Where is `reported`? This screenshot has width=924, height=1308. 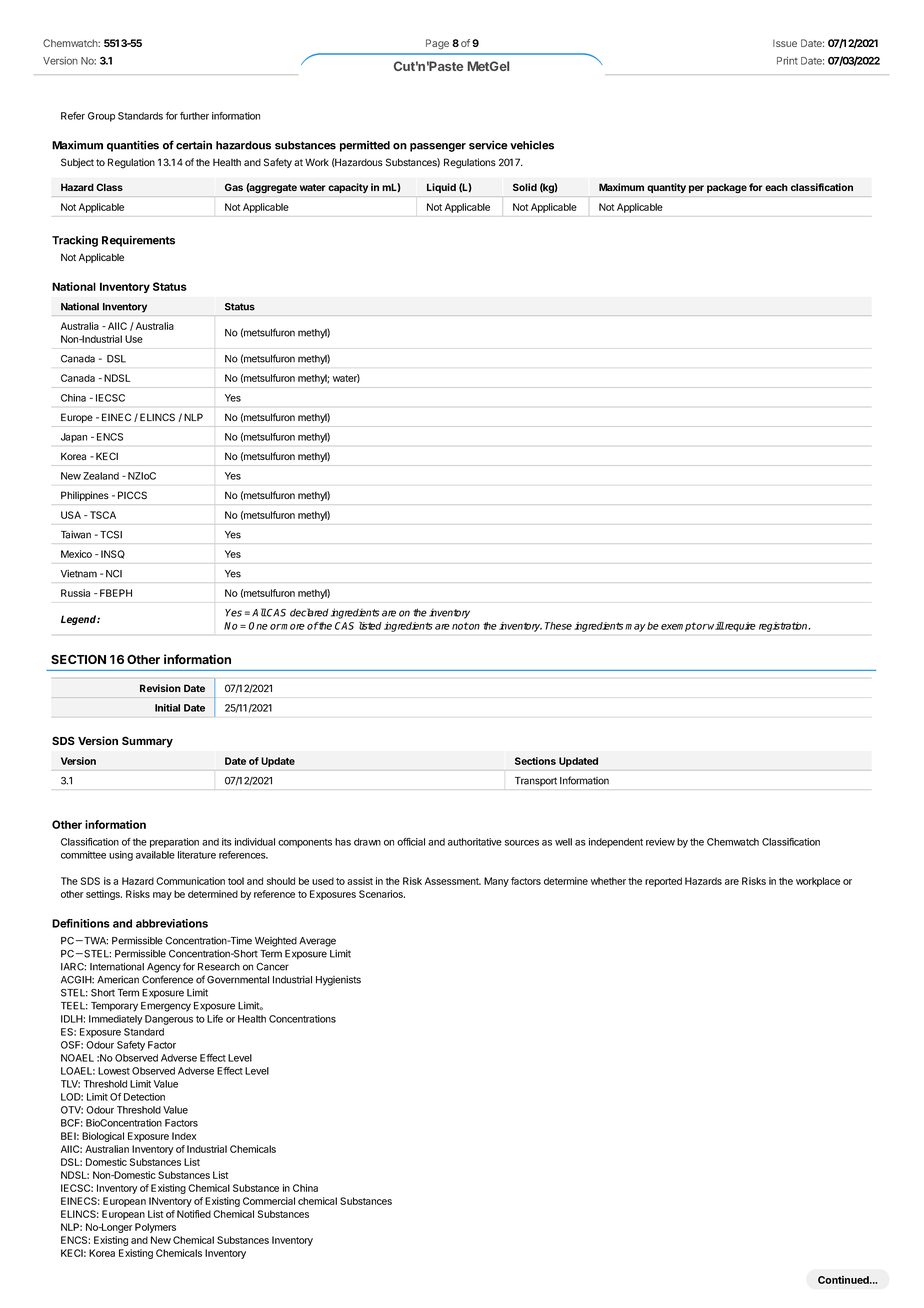 reported is located at coordinates (663, 882).
